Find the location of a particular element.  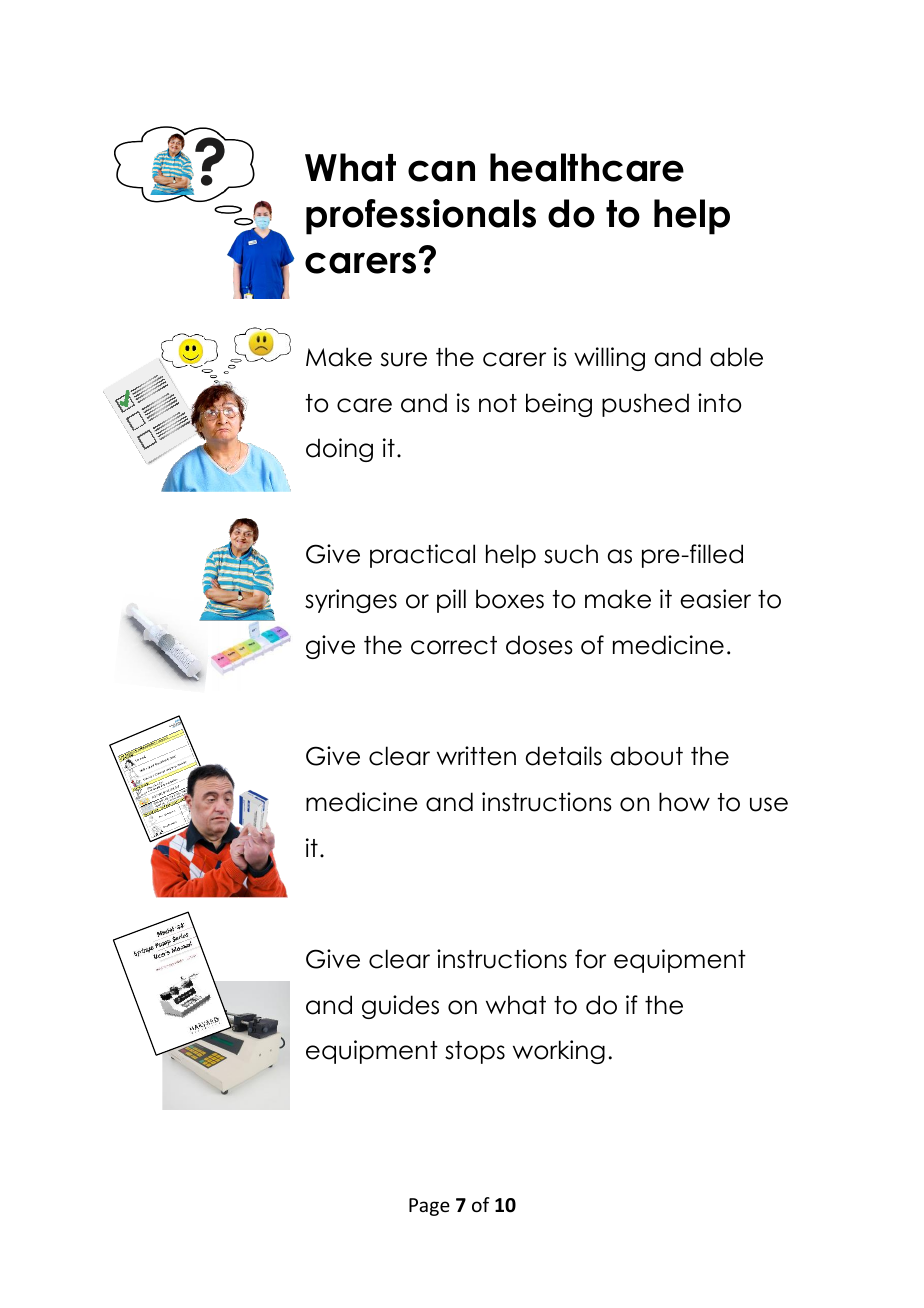

into is located at coordinates (719, 403).
